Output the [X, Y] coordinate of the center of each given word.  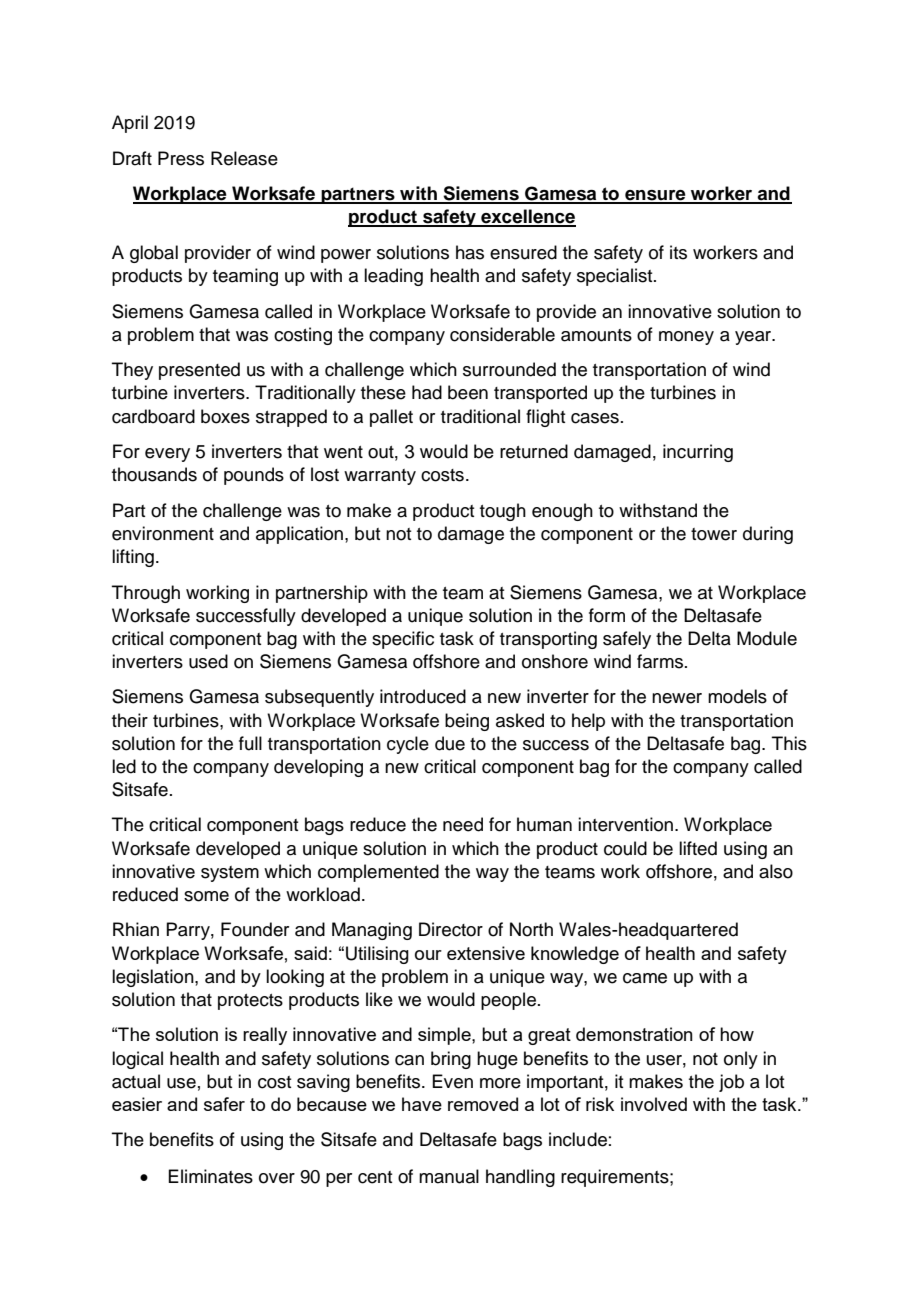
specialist [616, 277]
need [463, 824]
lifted [698, 848]
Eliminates [210, 1176]
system [230, 874]
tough [503, 512]
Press [181, 158]
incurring [698, 453]
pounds [254, 476]
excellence [527, 217]
